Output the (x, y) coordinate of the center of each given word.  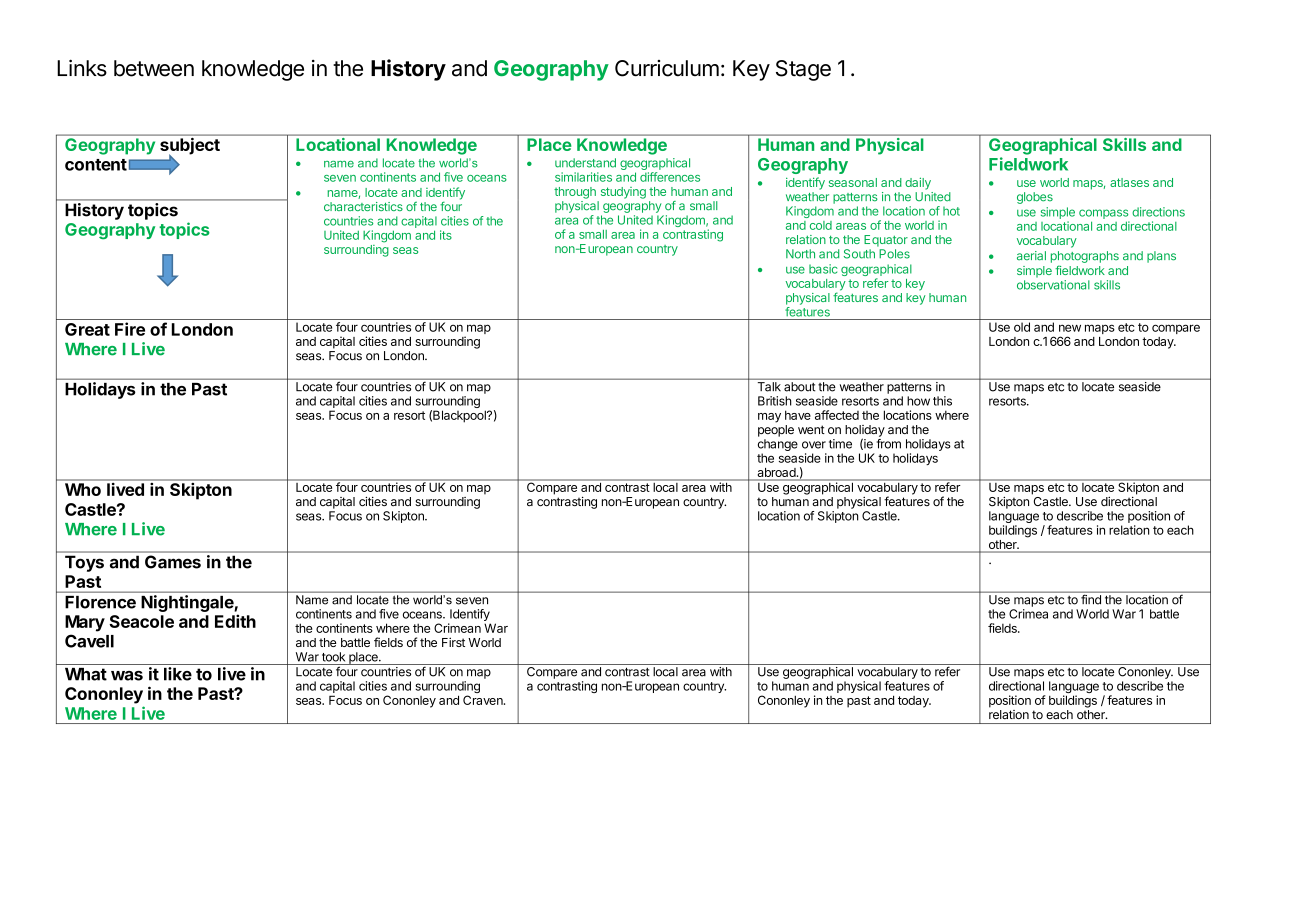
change (778, 446)
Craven (484, 700)
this (942, 401)
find (1091, 599)
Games (173, 562)
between (154, 68)
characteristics (363, 206)
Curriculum (667, 68)
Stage (803, 70)
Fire (130, 329)
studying (623, 193)
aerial (1031, 256)
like (178, 674)
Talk (769, 387)
